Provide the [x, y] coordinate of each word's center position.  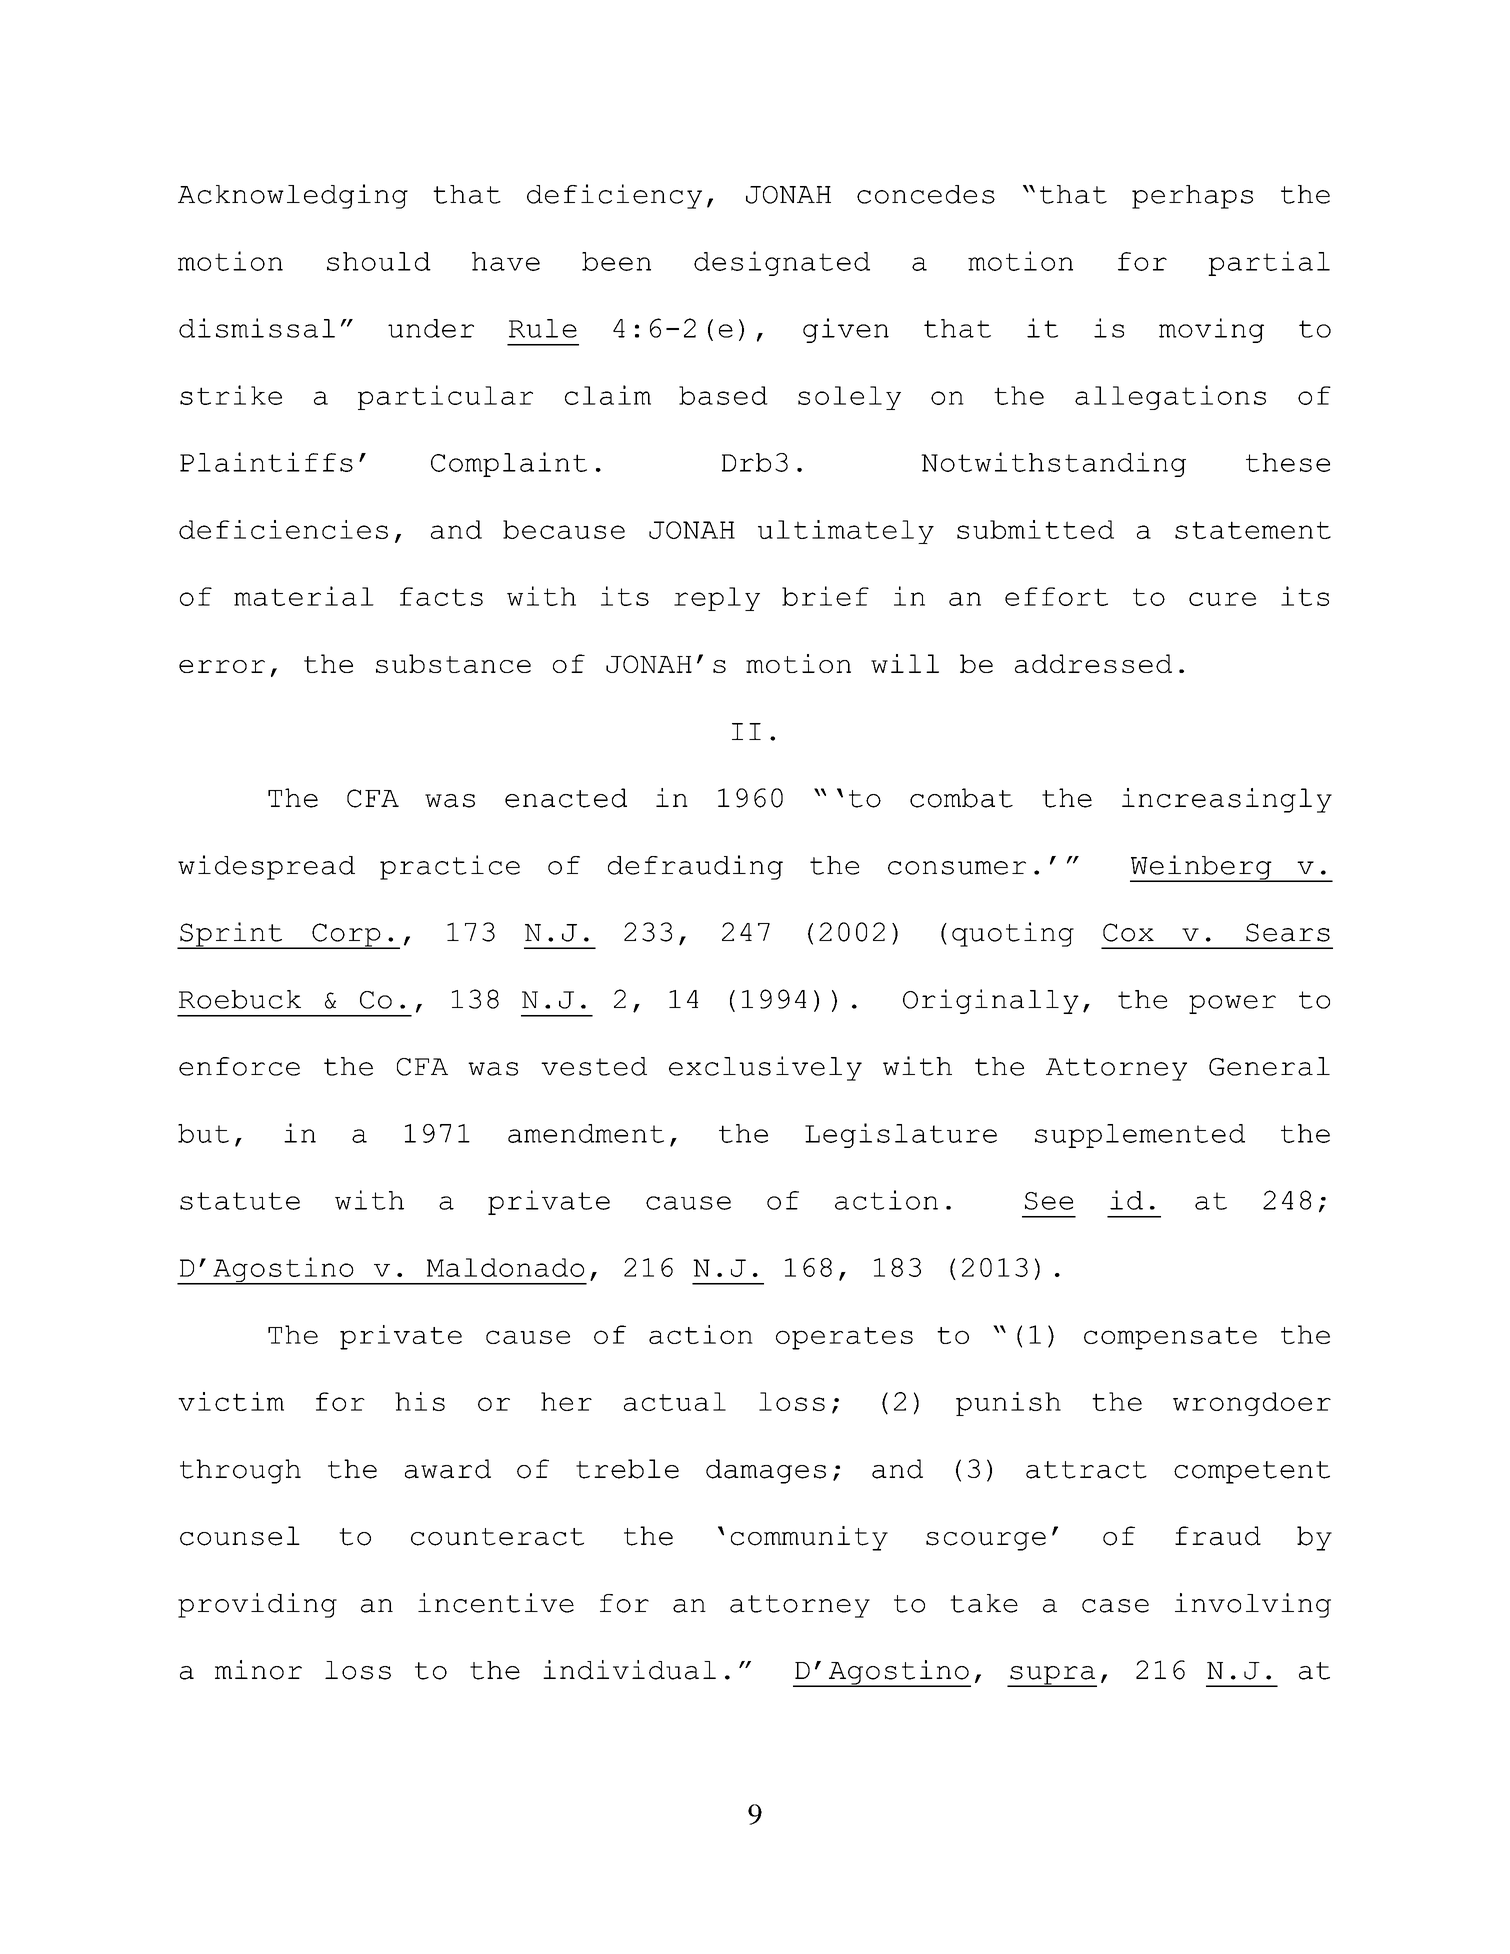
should [379, 261]
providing [257, 1605]
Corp [346, 936]
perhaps [1192, 197]
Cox [1128, 932]
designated [782, 263]
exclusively [765, 1068]
